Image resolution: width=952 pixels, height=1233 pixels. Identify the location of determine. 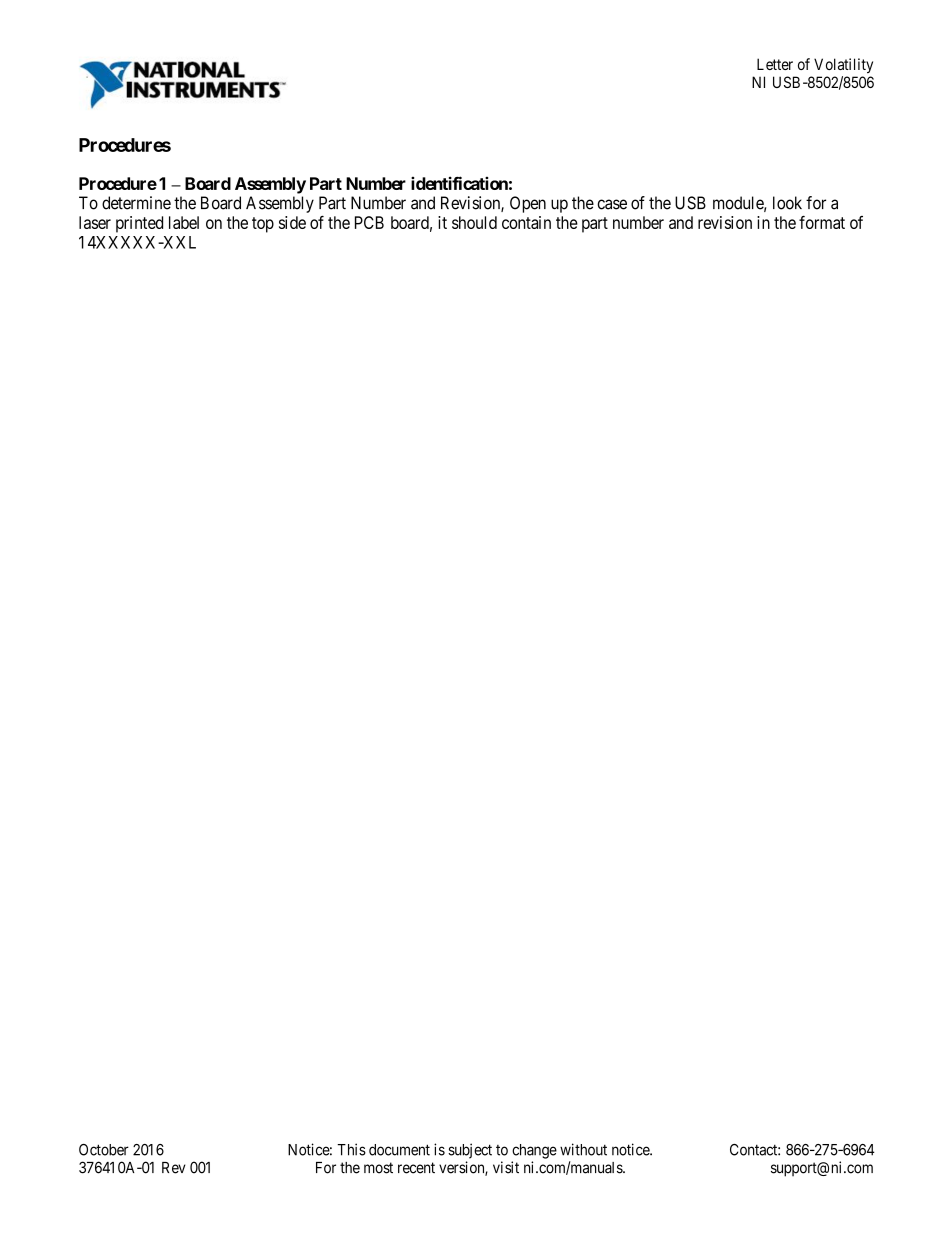
(136, 203).
